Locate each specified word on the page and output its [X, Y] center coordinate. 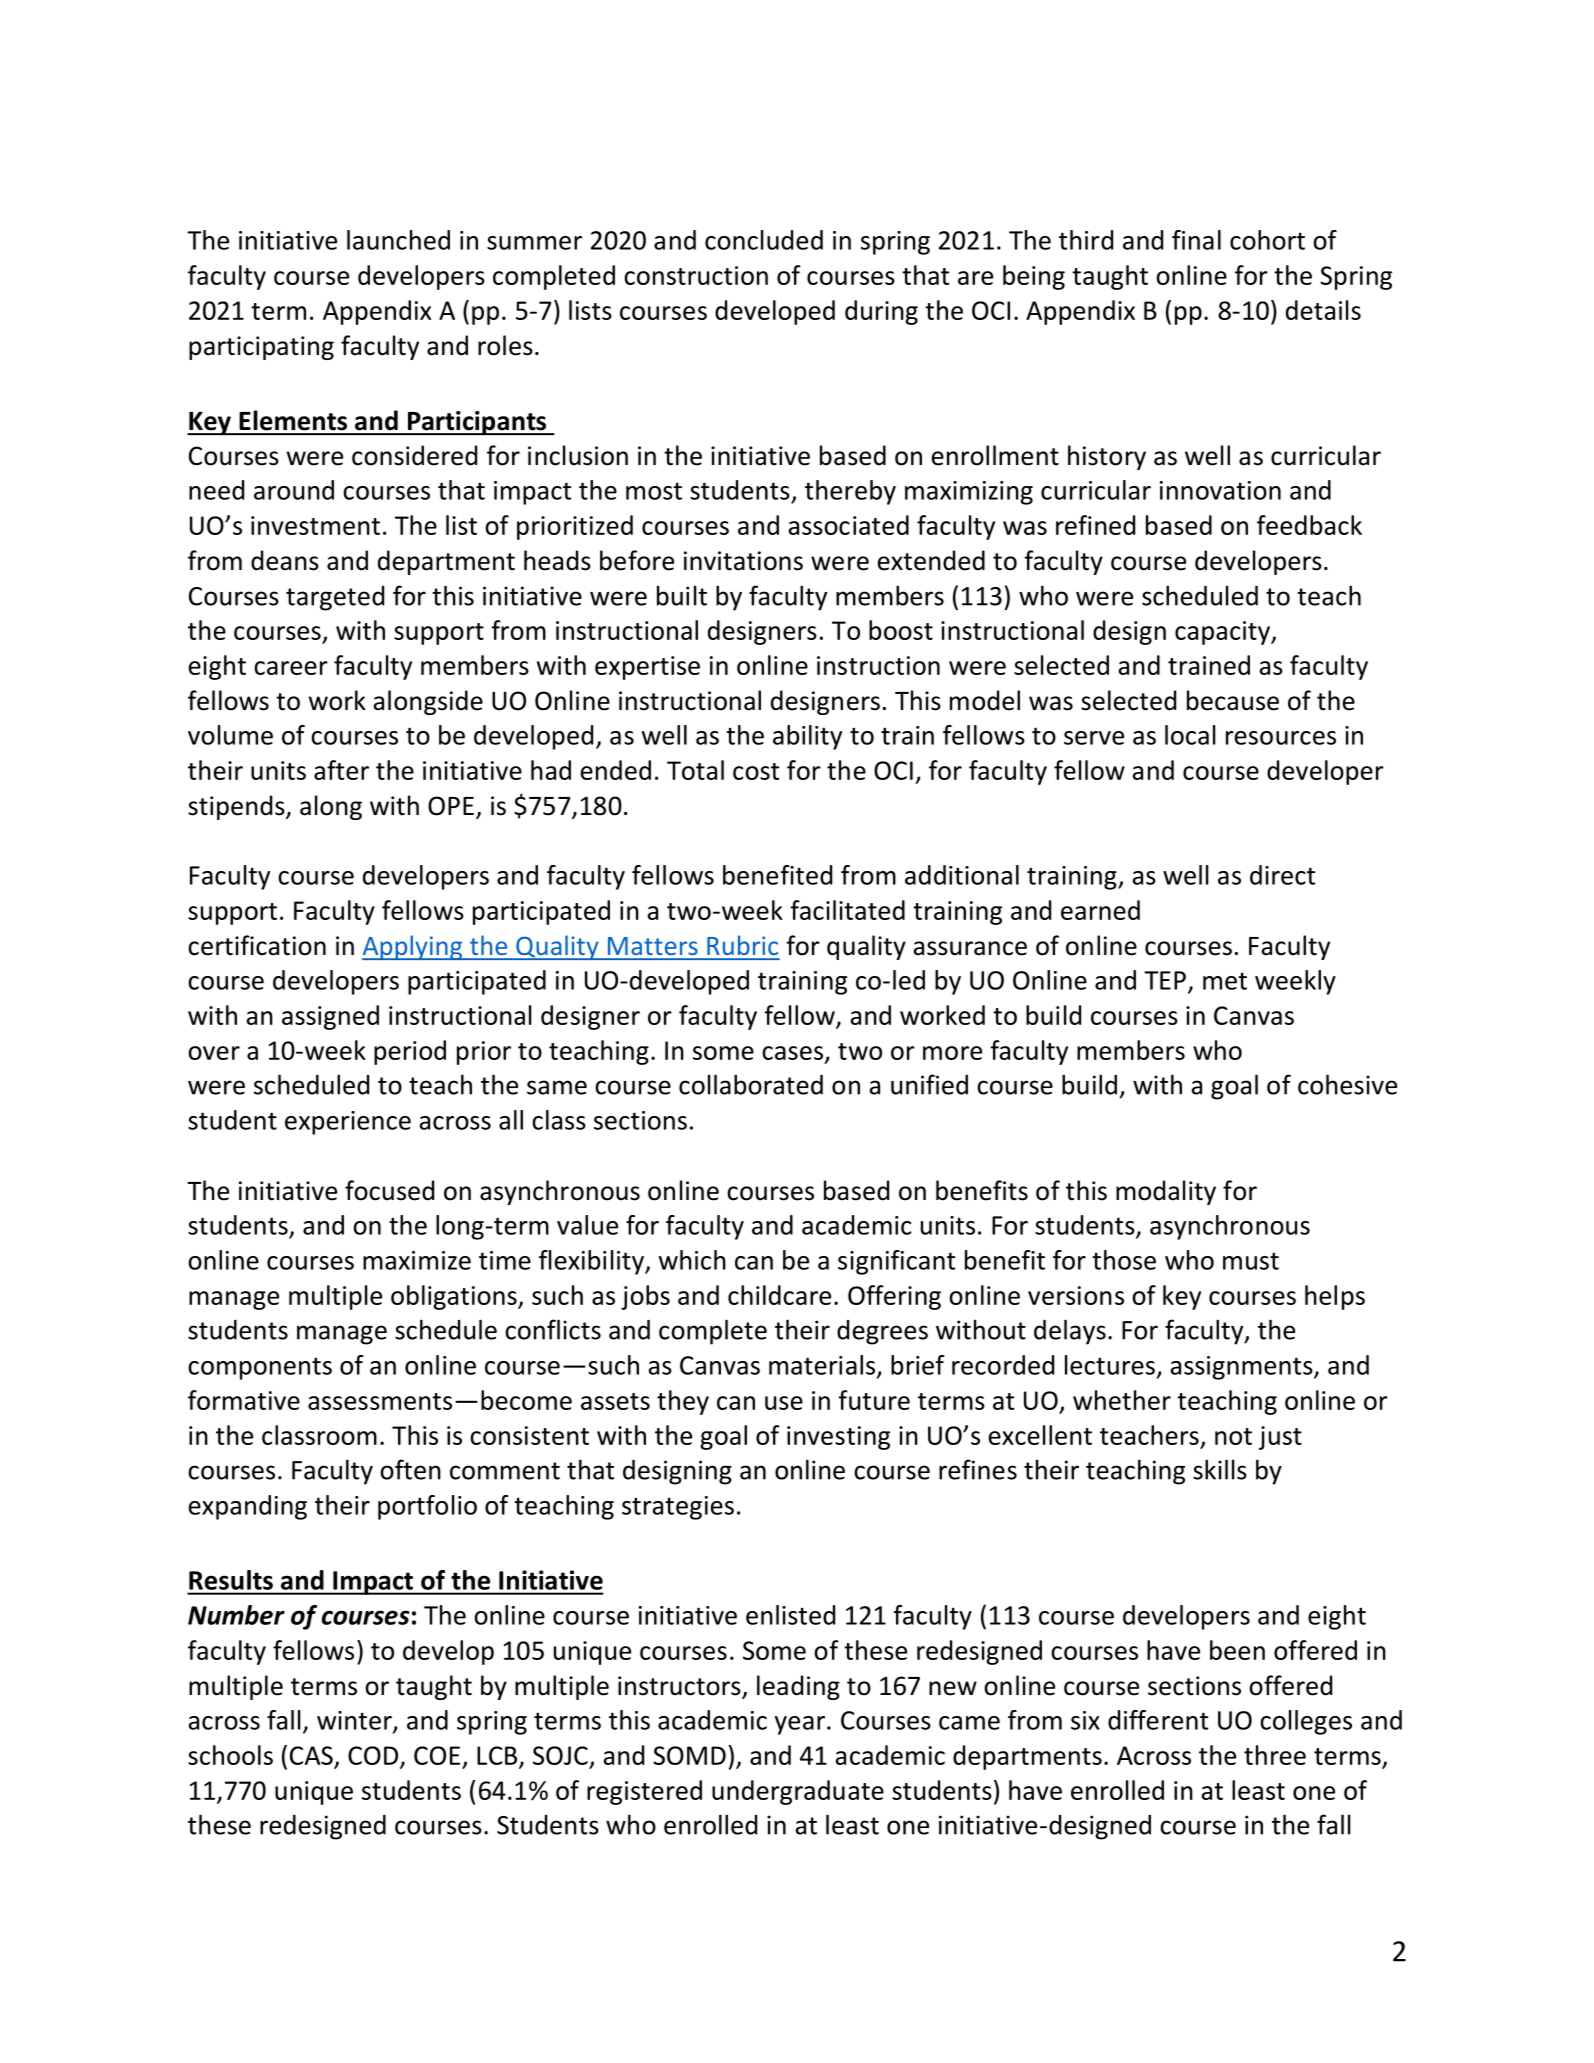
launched [398, 240]
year [800, 1725]
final [1196, 240]
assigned [330, 1017]
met [1225, 981]
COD [374, 1756]
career [291, 668]
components [260, 1368]
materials [822, 1365]
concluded [764, 240]
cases [792, 1053]
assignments [1243, 1368]
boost [901, 630]
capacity [1223, 633]
